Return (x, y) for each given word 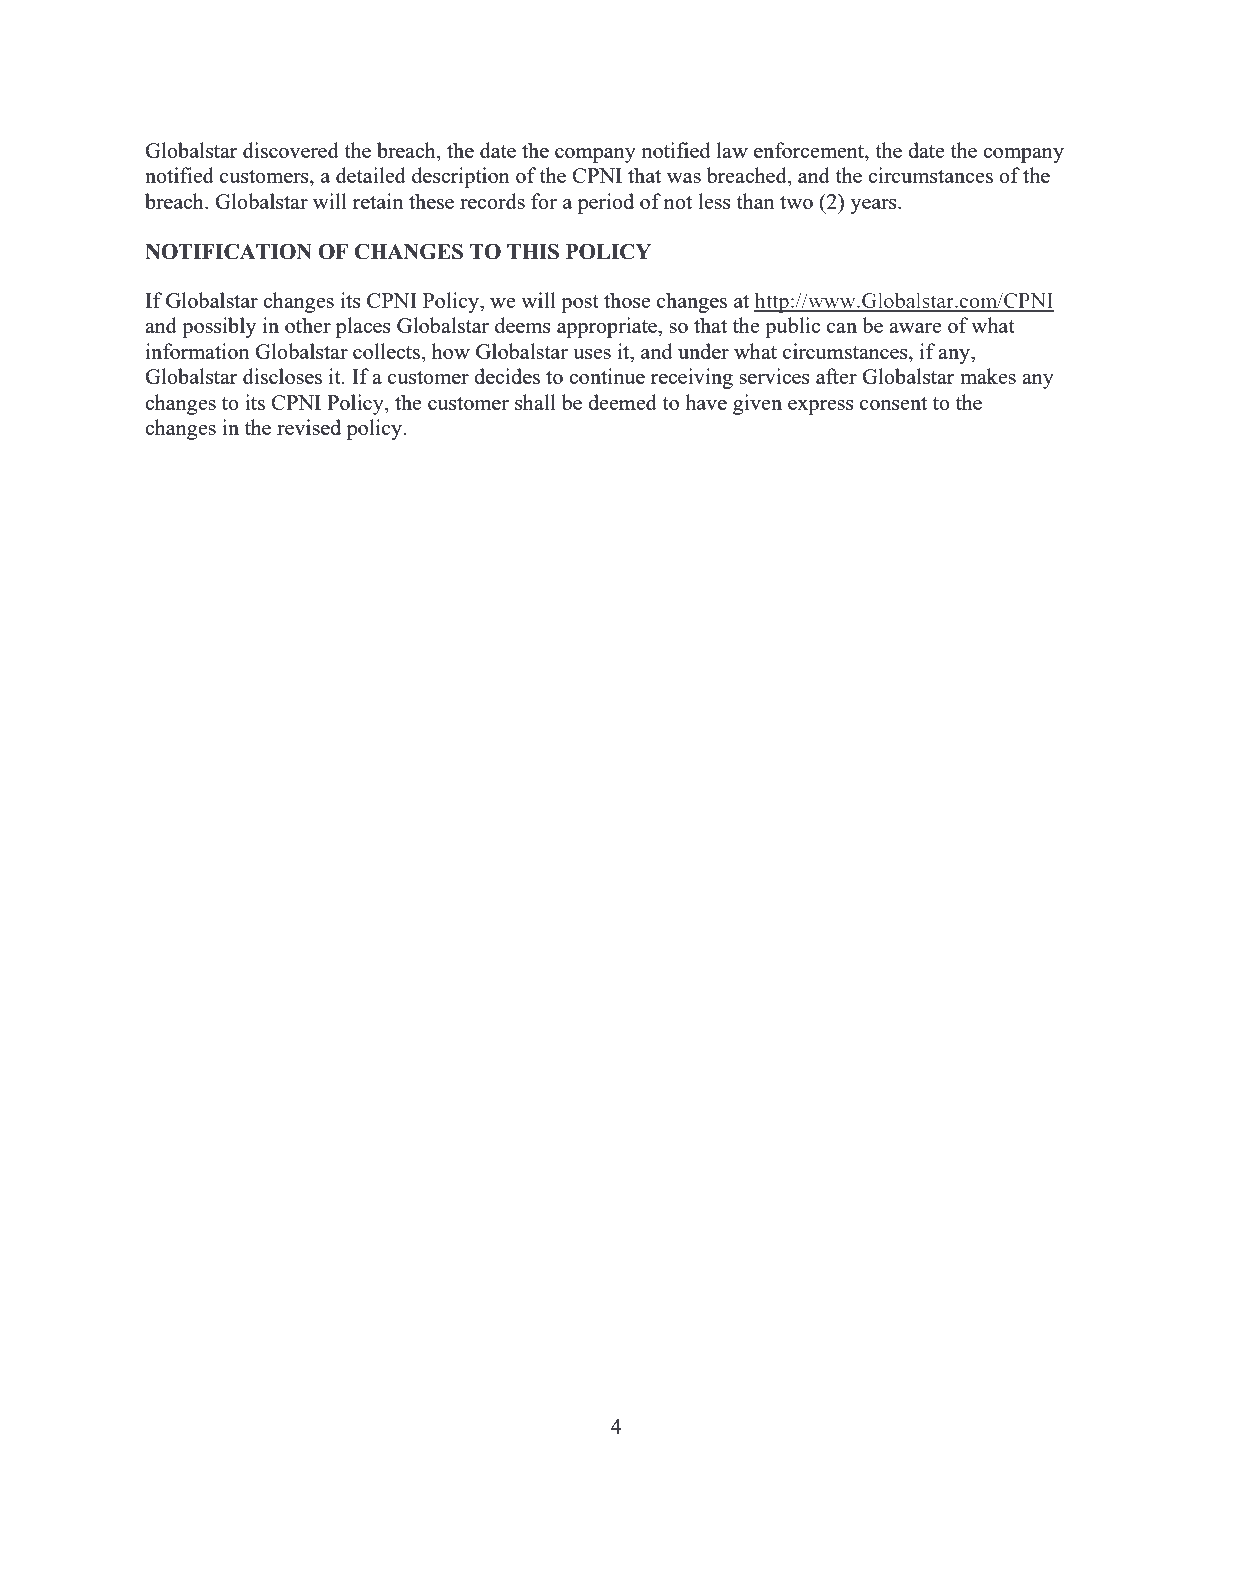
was (684, 178)
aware (915, 328)
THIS (533, 252)
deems (523, 325)
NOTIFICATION (228, 251)
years (874, 206)
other (308, 325)
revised (309, 427)
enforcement (810, 150)
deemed (622, 402)
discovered (291, 150)
